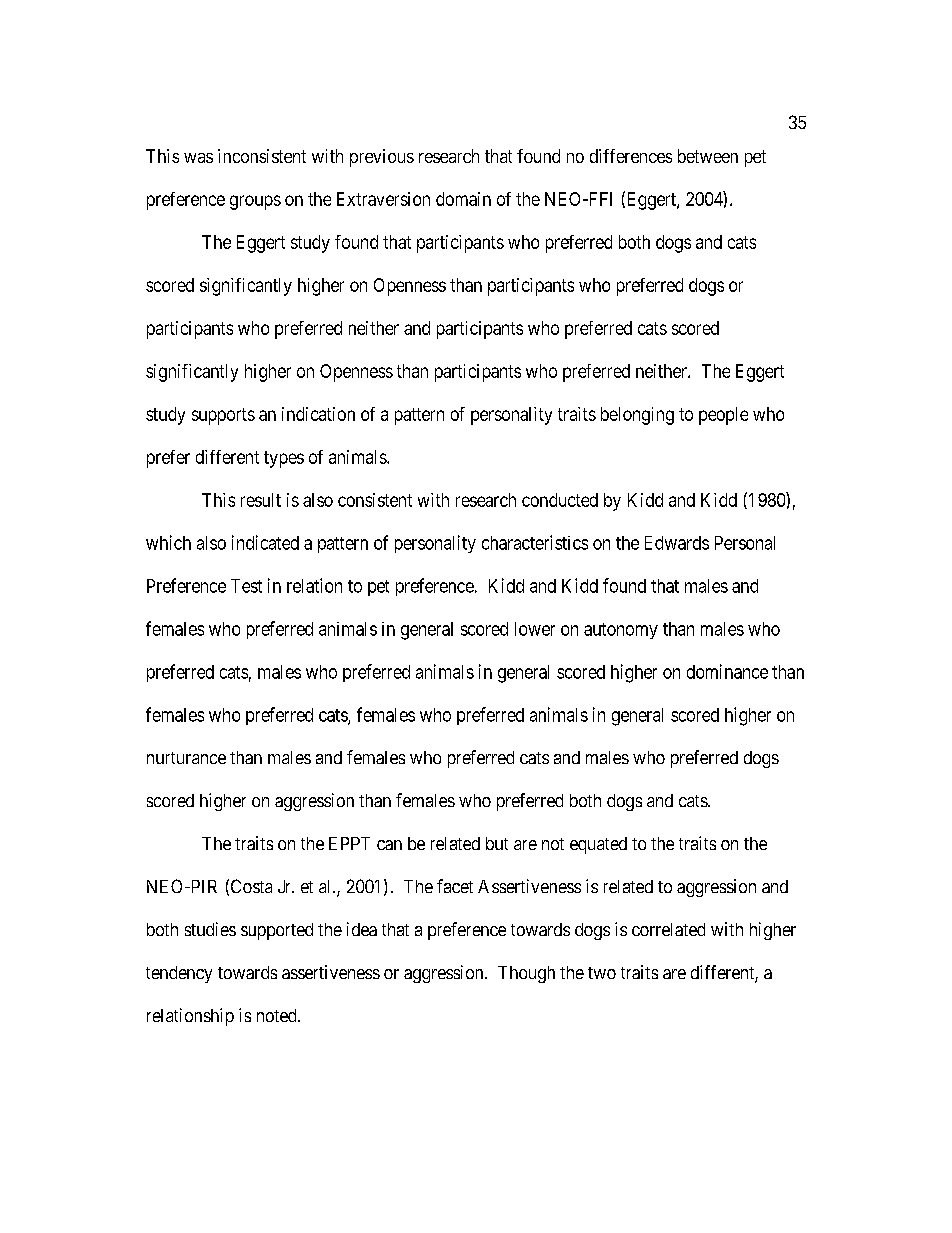 The width and height of the screenshot is (952, 1233). What do you see at coordinates (631, 156) in the screenshot?
I see `differences` at bounding box center [631, 156].
